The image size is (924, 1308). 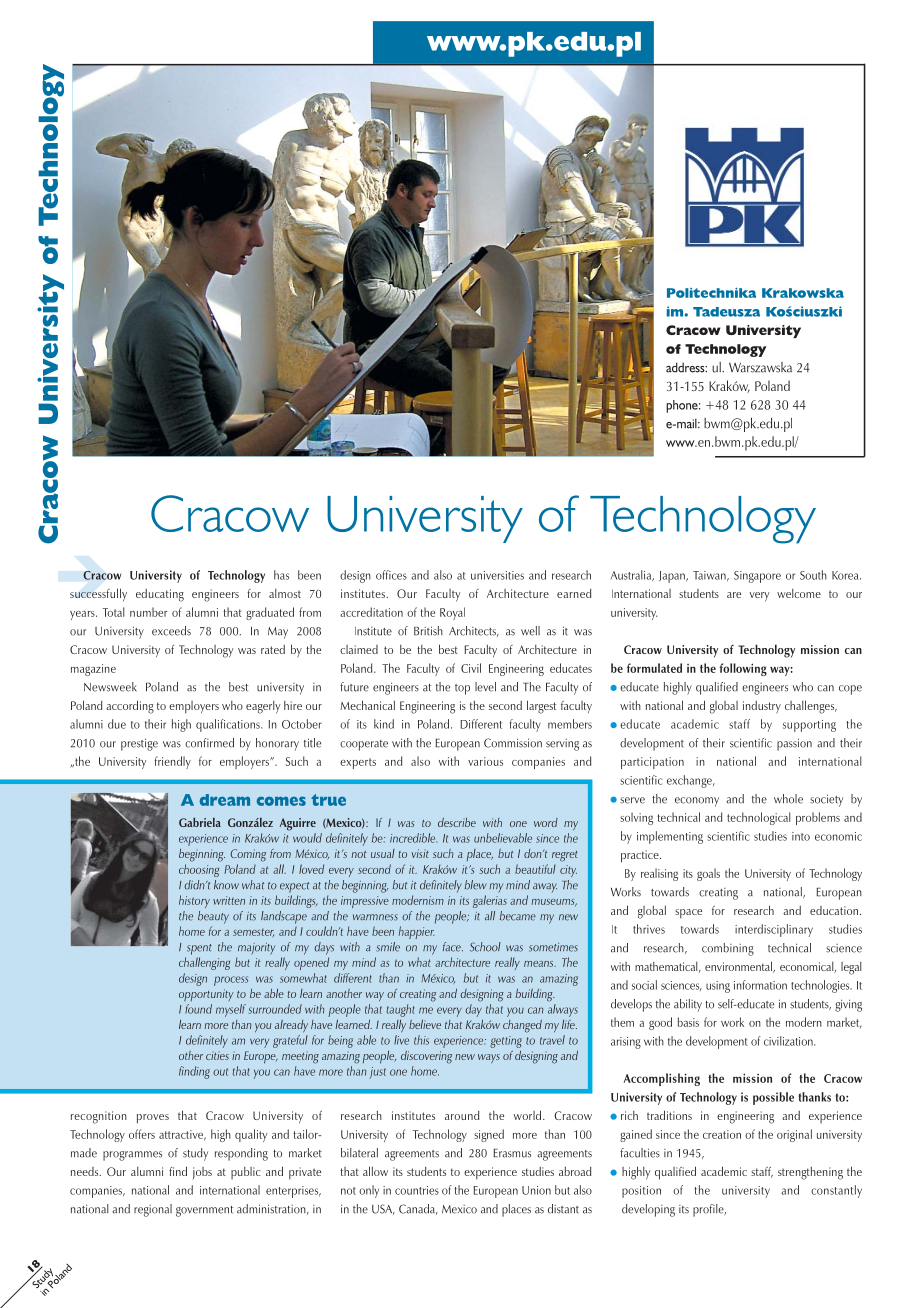 What do you see at coordinates (485, 761) in the screenshot?
I see `various` at bounding box center [485, 761].
